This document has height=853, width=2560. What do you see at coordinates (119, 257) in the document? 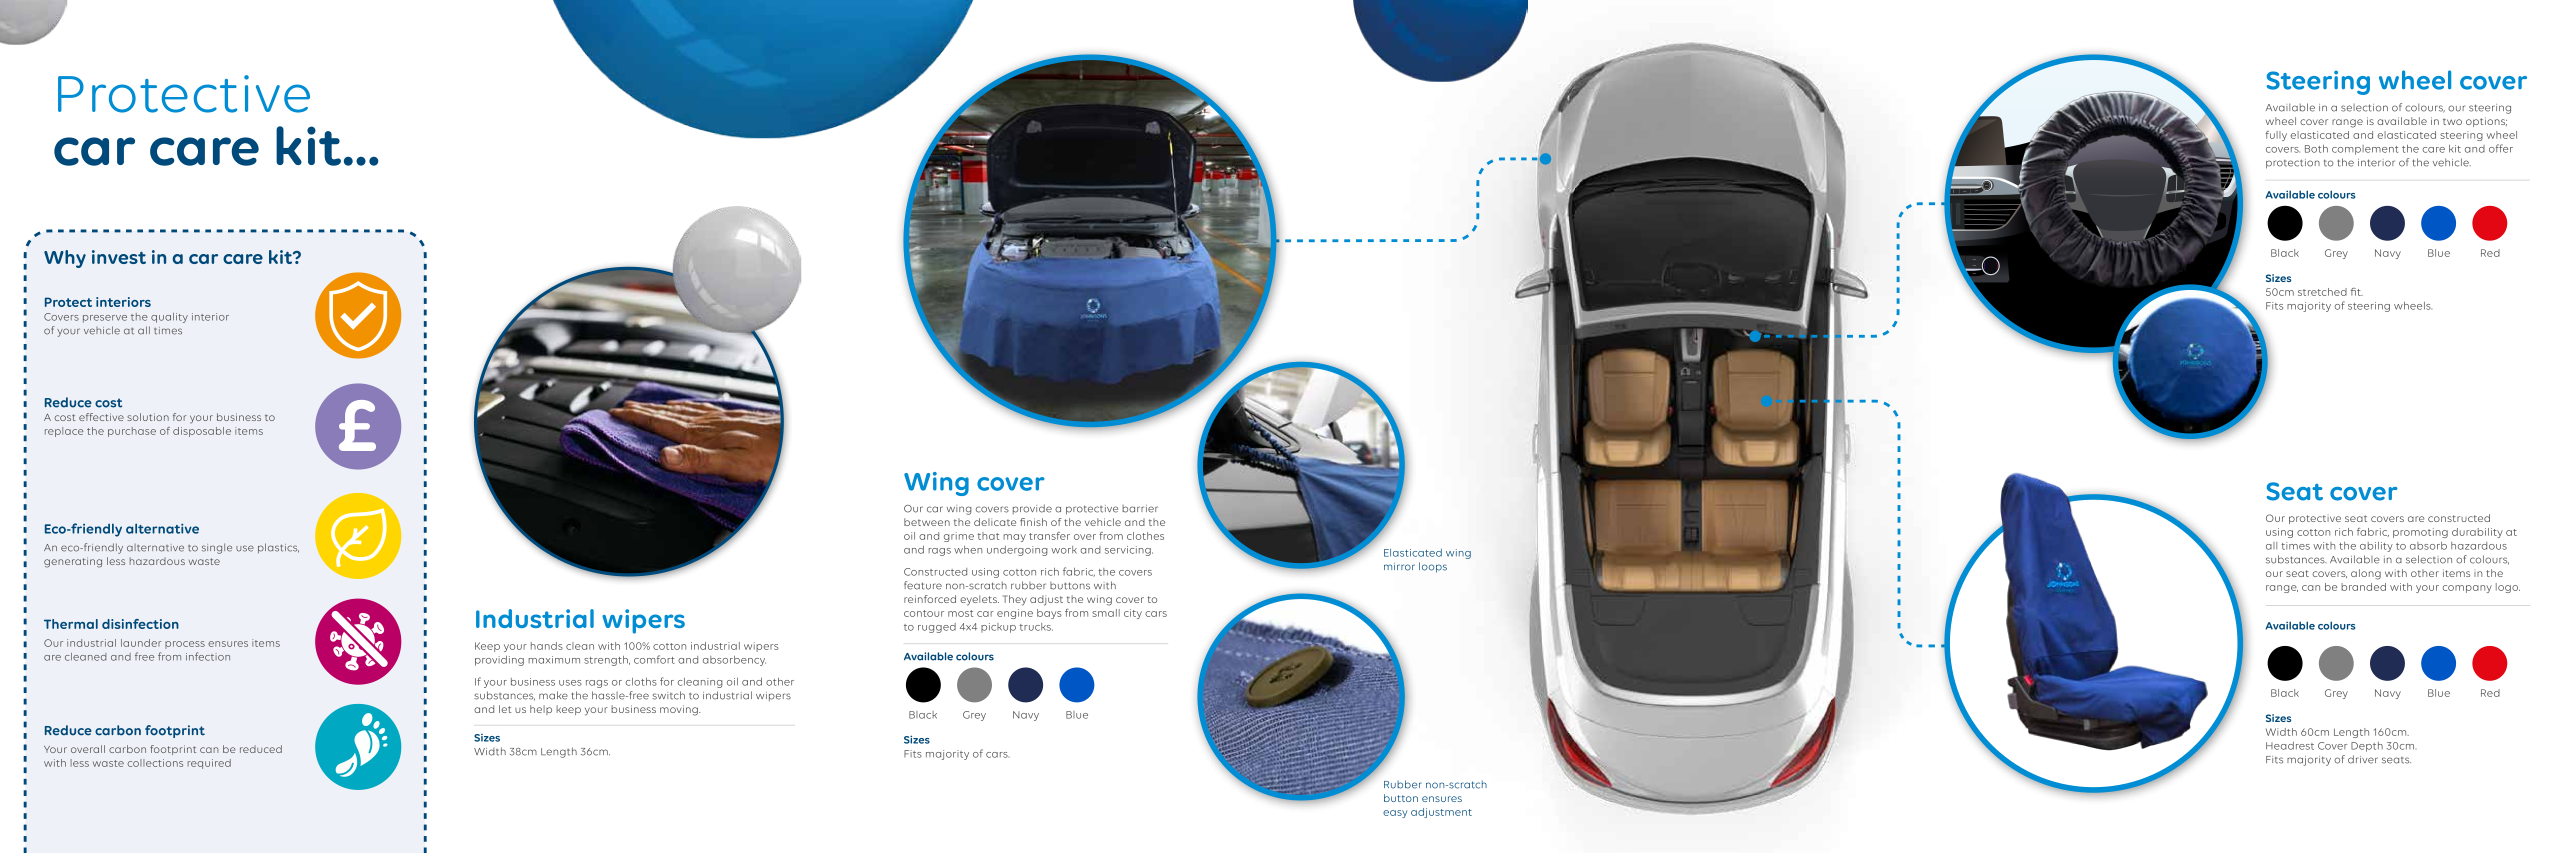
I see `invest` at bounding box center [119, 257].
